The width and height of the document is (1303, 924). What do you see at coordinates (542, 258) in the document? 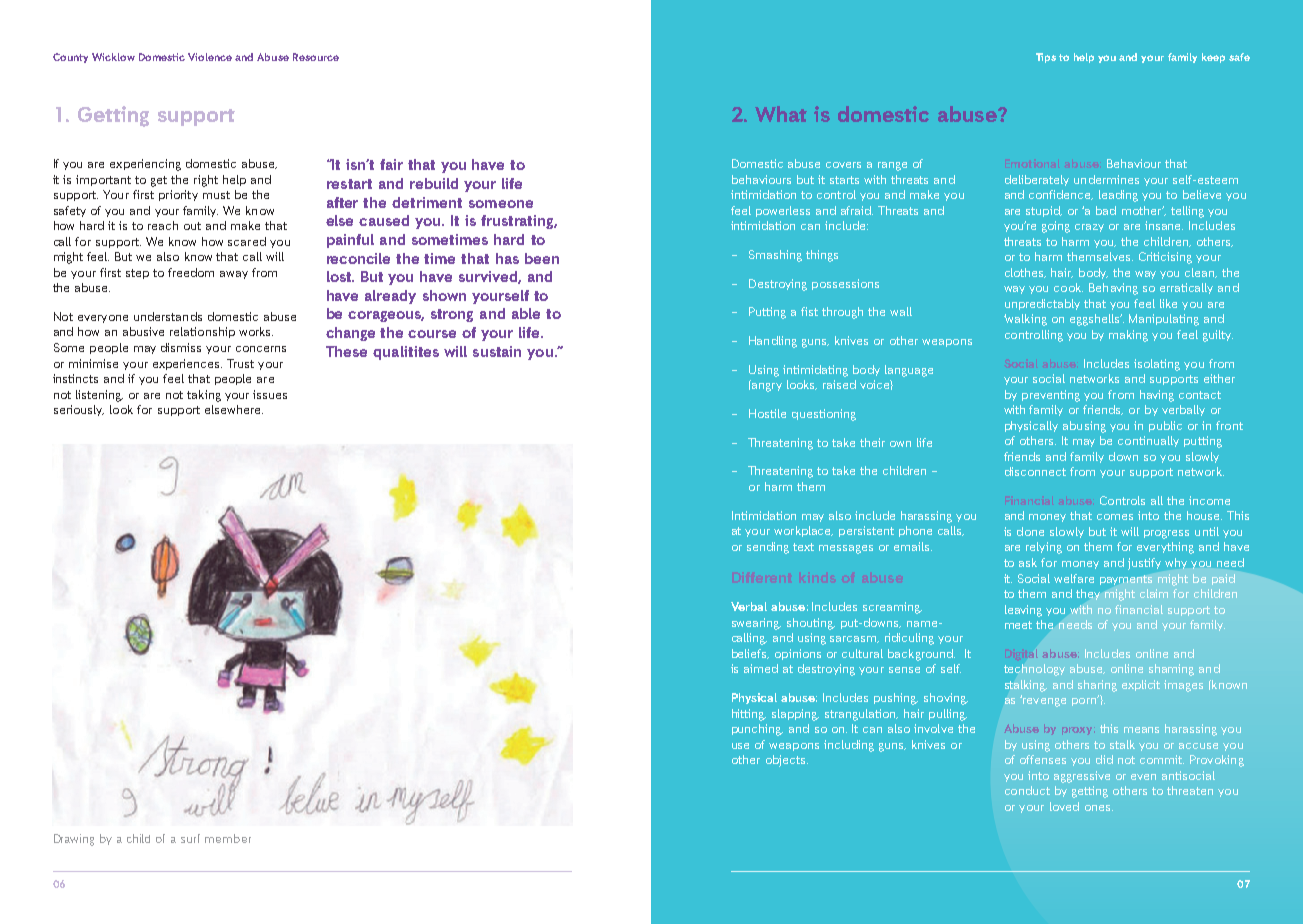
I see `been` at bounding box center [542, 258].
